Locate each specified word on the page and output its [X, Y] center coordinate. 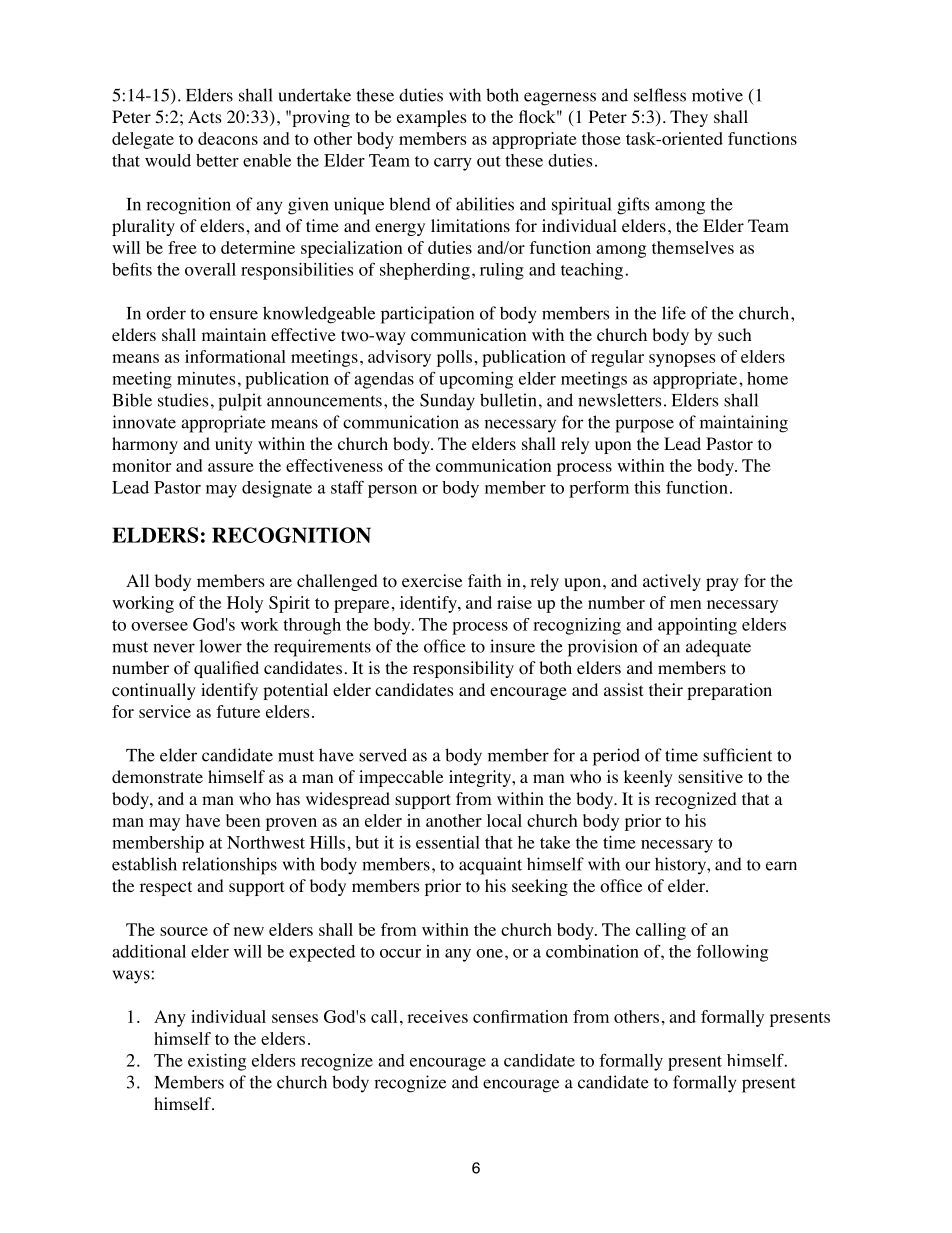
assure [231, 467]
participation [427, 315]
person [392, 491]
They [689, 118]
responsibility [463, 669]
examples [432, 118]
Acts [205, 116]
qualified [226, 669]
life [674, 313]
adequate [718, 648]
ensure [234, 315]
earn [781, 866]
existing [217, 1062]
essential [448, 842]
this [647, 487]
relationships [229, 866]
